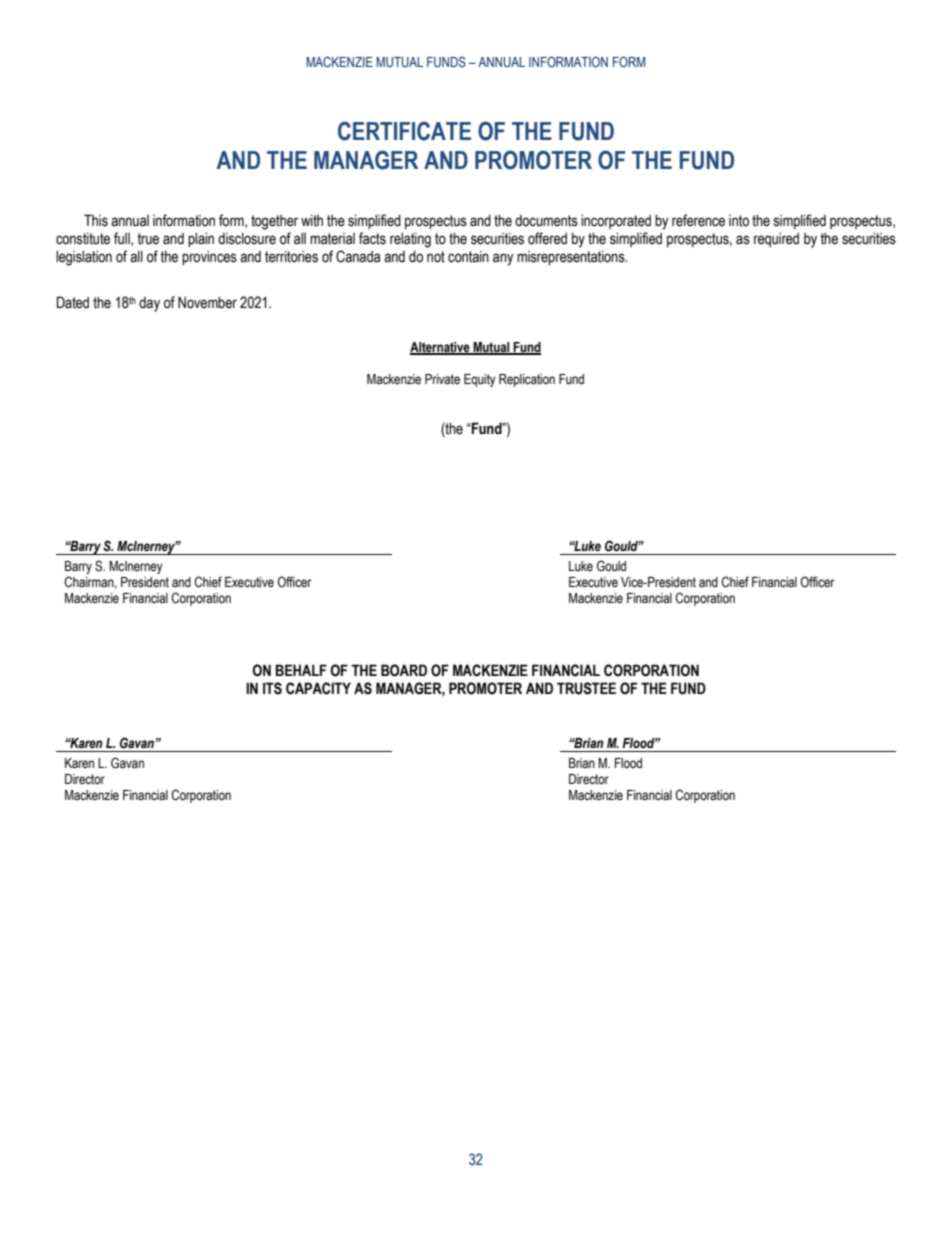 This image has height=1233, width=952. Describe the element at coordinates (698, 220) in the image. I see `reference` at that location.
